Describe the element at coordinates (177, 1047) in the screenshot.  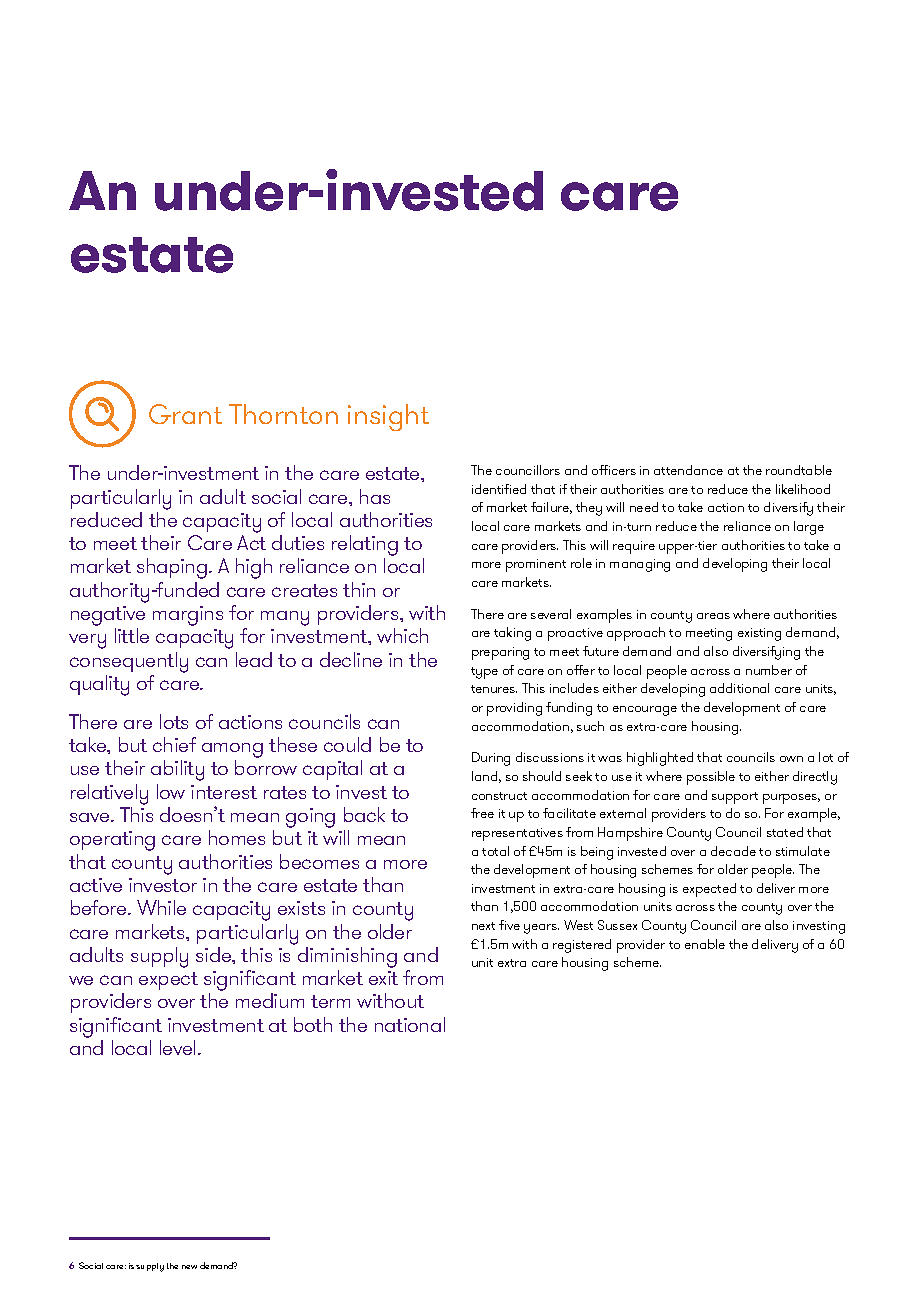
I see `level` at that location.
